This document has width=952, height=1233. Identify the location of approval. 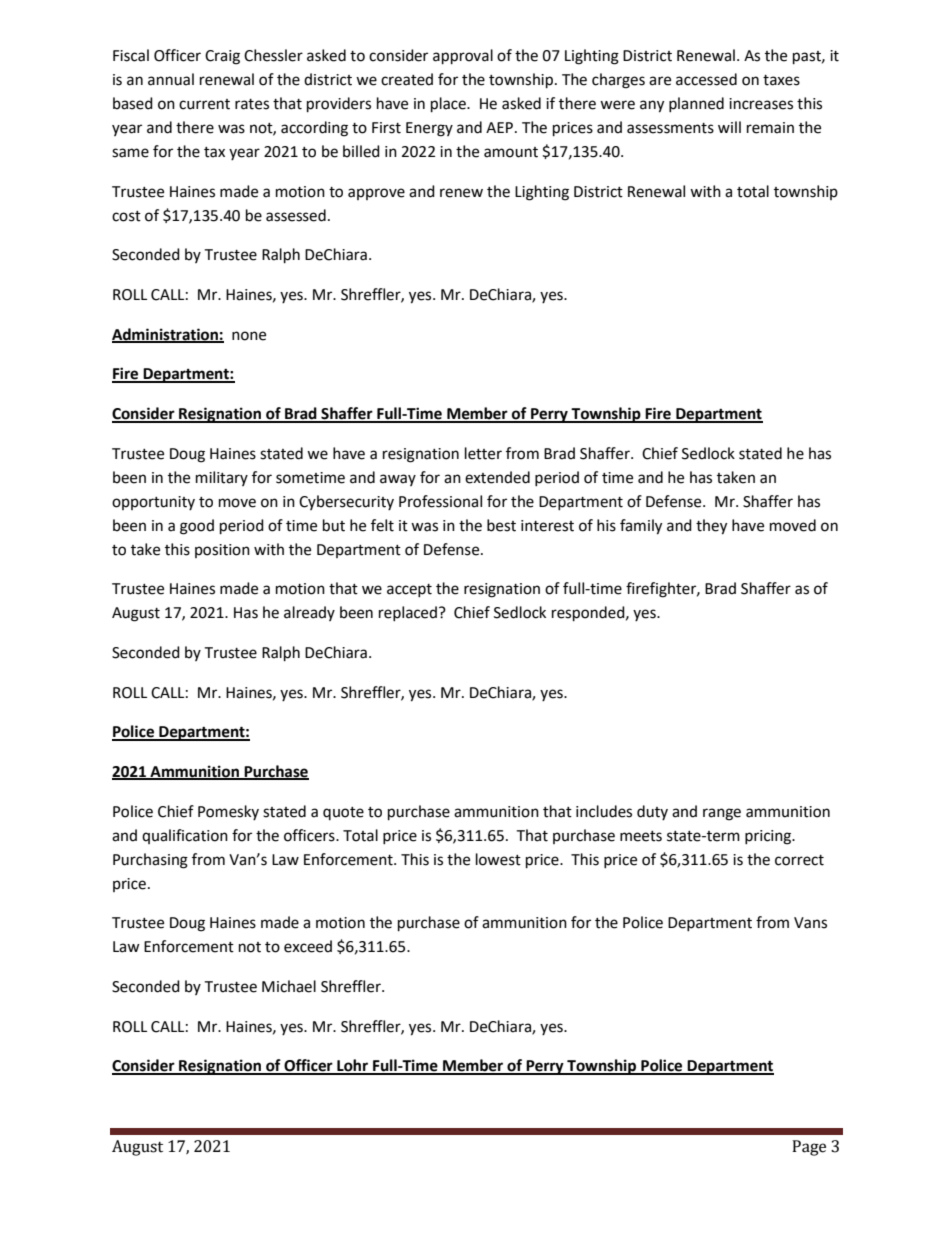
(463, 57).
